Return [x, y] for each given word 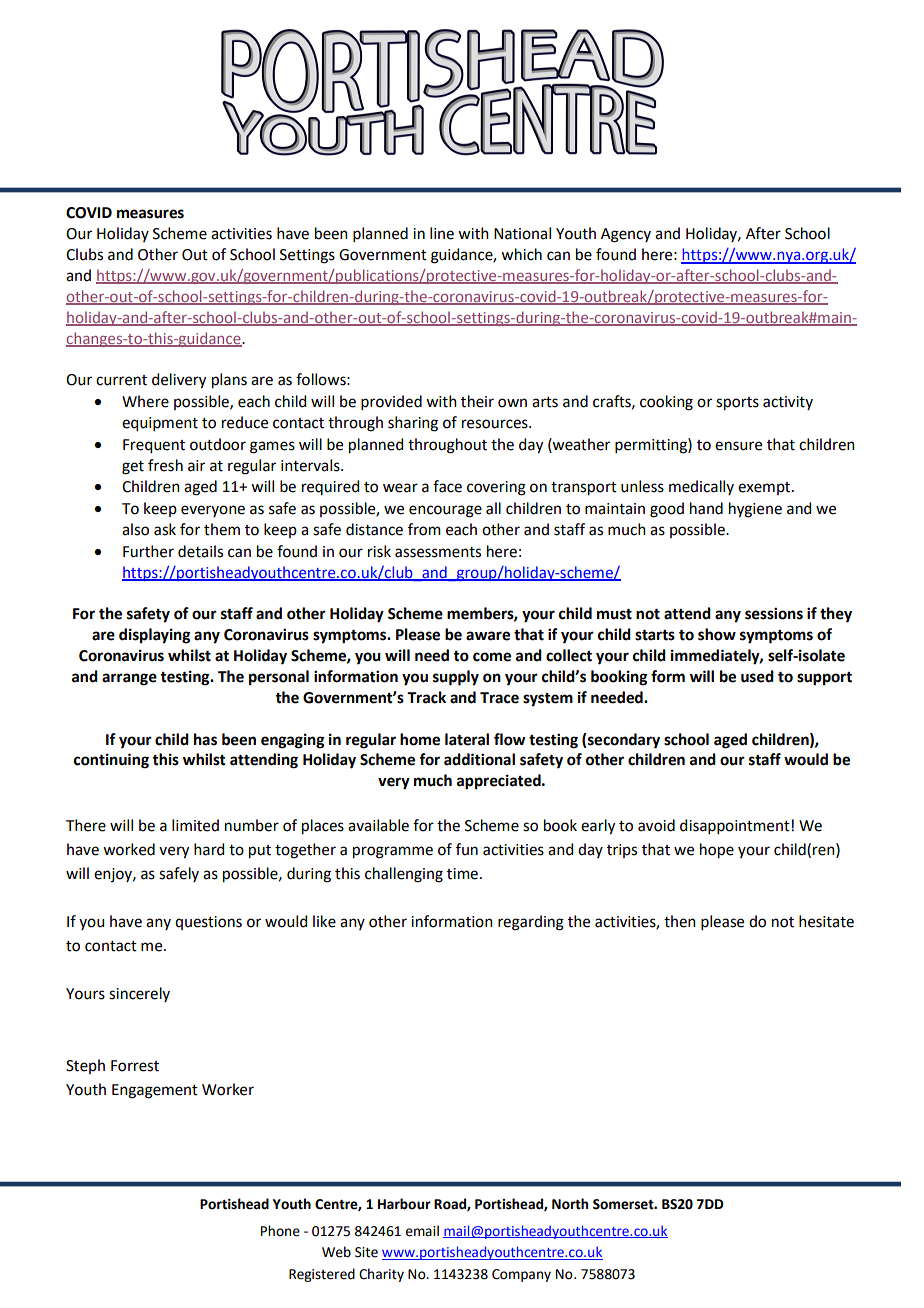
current [121, 380]
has [205, 739]
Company [521, 1275]
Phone [280, 1231]
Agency [626, 235]
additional [479, 759]
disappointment [736, 826]
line [442, 233]
